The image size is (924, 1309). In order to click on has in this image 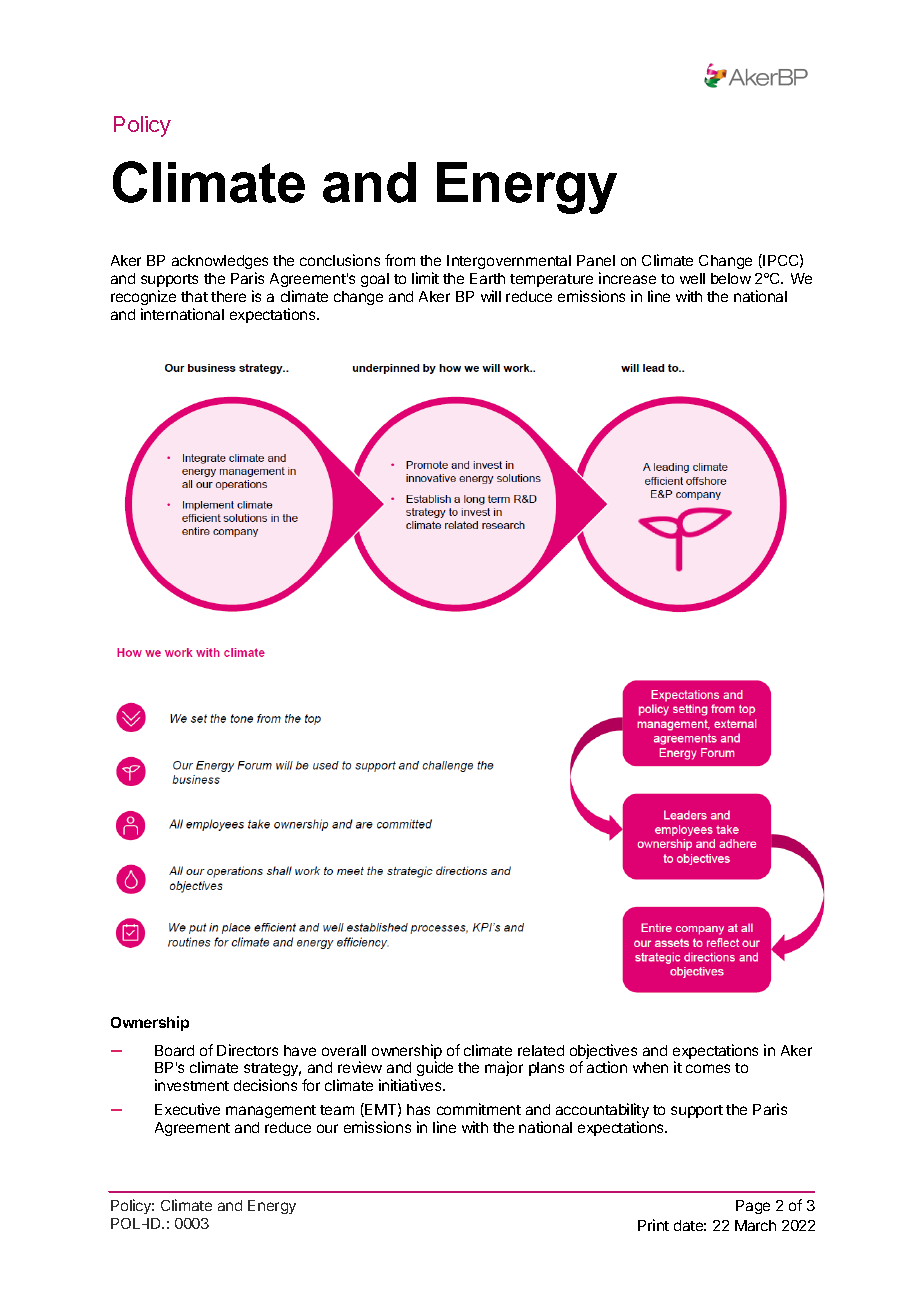, I will do `click(418, 1109)`.
